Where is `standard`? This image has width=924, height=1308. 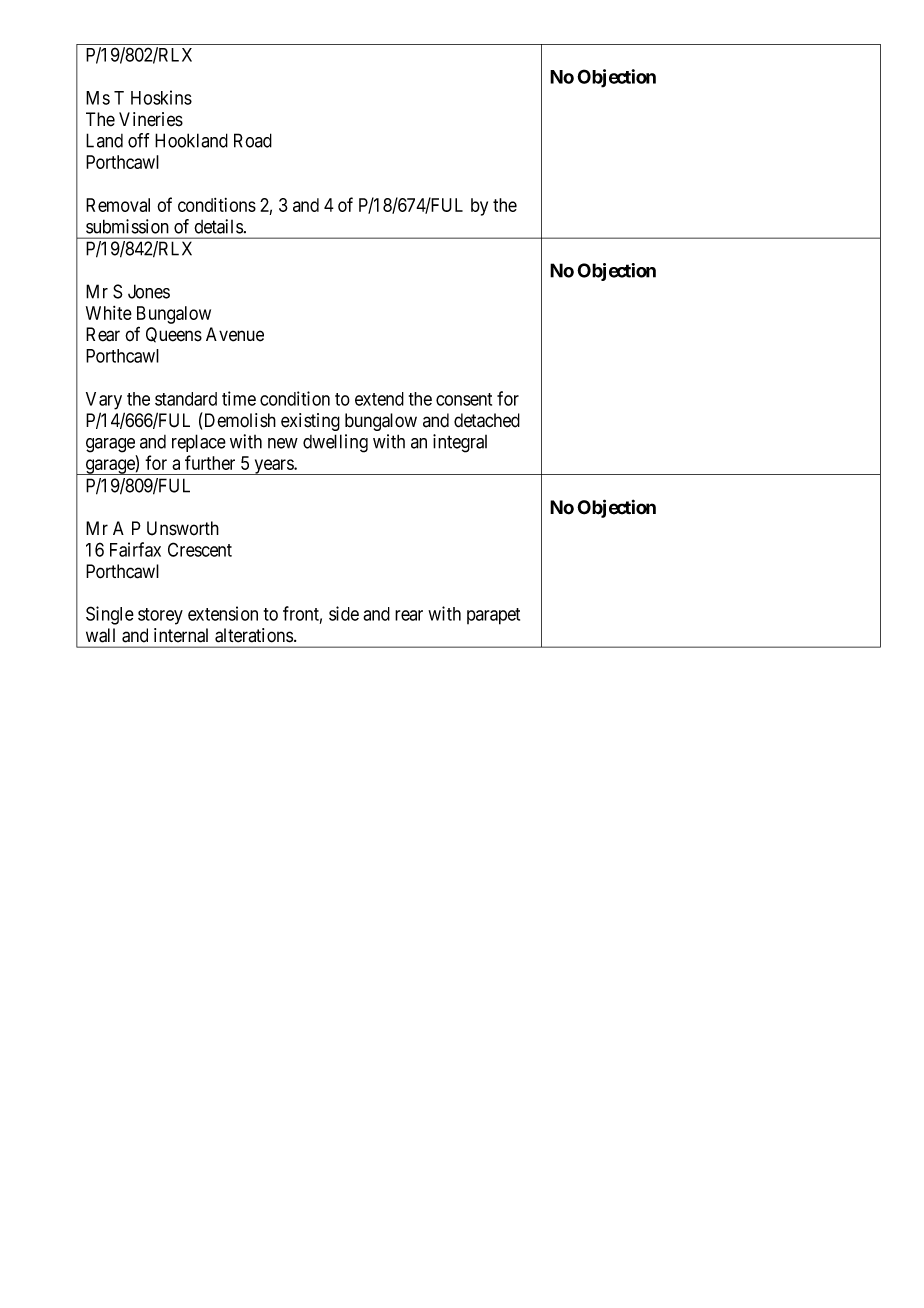 standard is located at coordinates (186, 399).
